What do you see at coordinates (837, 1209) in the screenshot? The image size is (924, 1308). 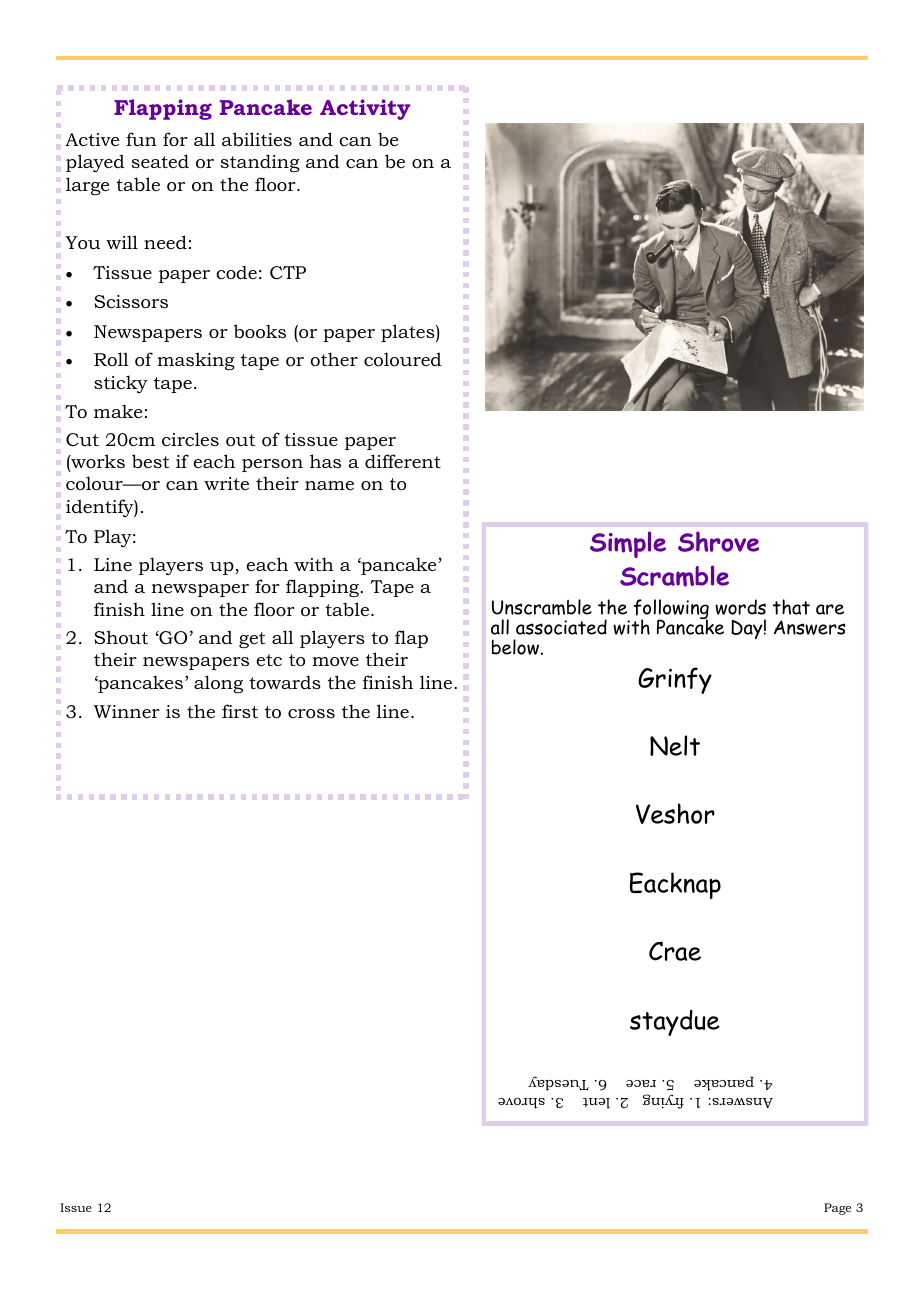 I see `Page` at bounding box center [837, 1209].
